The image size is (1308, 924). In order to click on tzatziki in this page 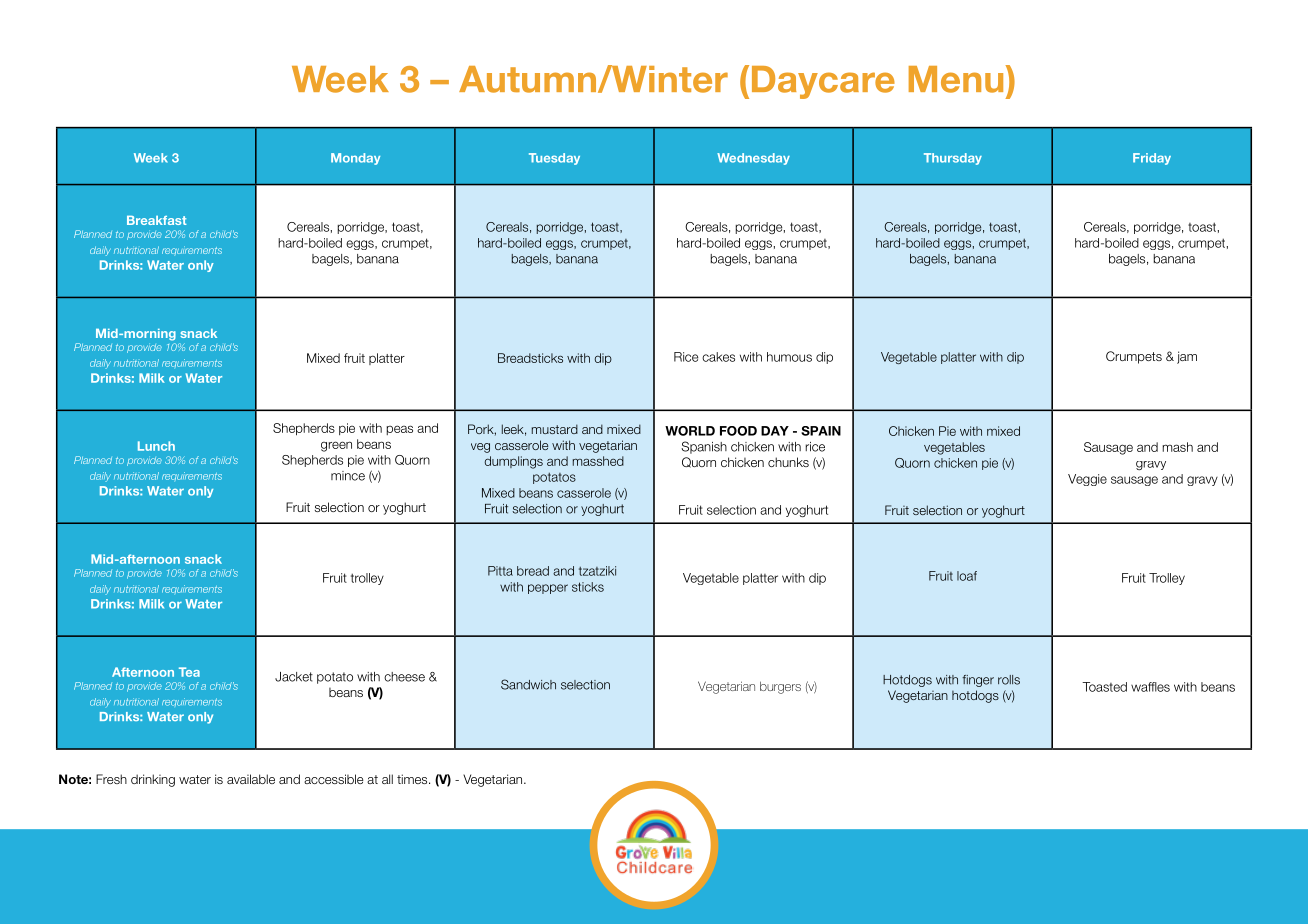, I will do `click(597, 571)`.
